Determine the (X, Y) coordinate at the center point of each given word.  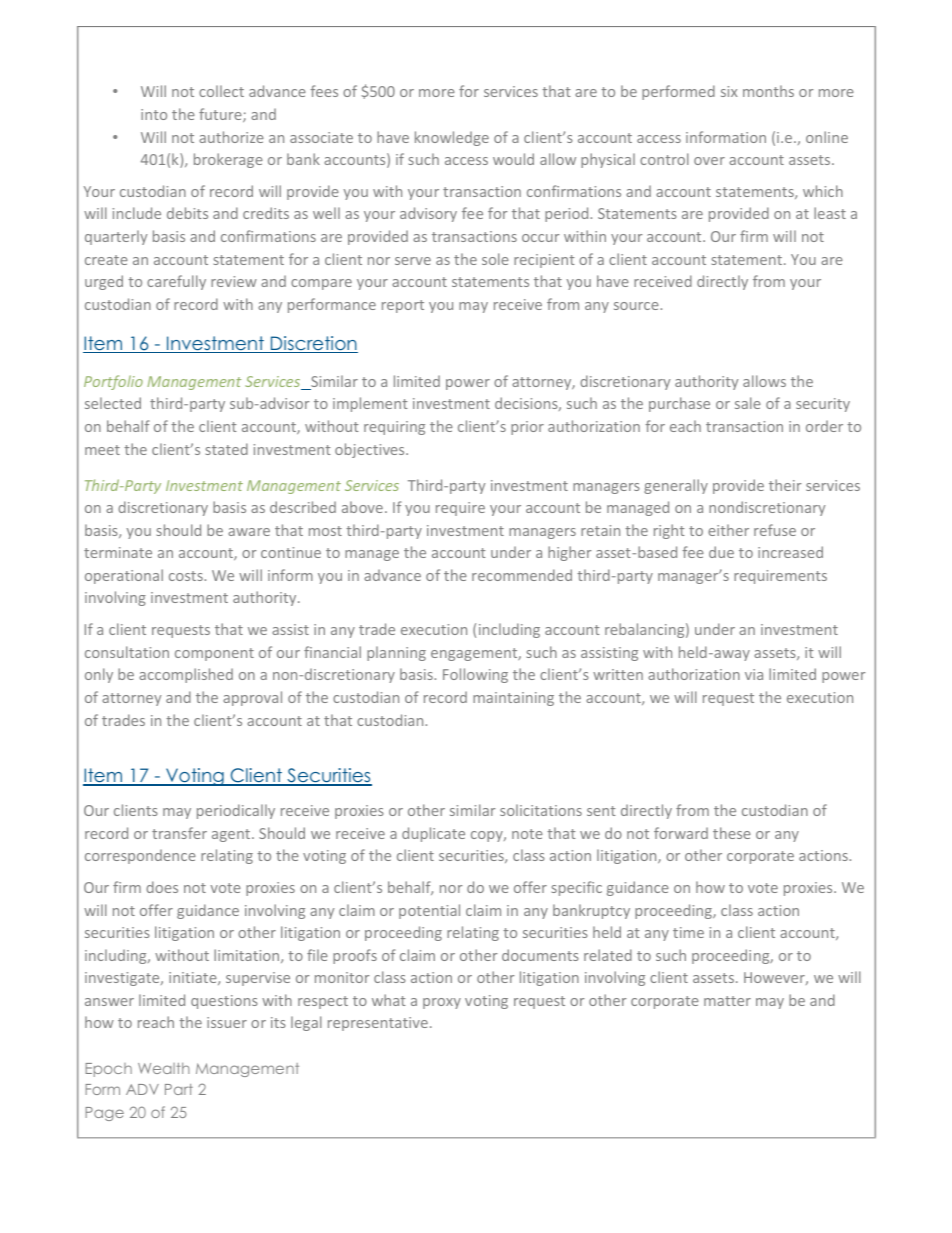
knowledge (452, 138)
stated (227, 449)
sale (748, 403)
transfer (179, 833)
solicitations (541, 810)
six (729, 91)
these (732, 833)
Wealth (164, 1068)
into (154, 114)
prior (527, 428)
